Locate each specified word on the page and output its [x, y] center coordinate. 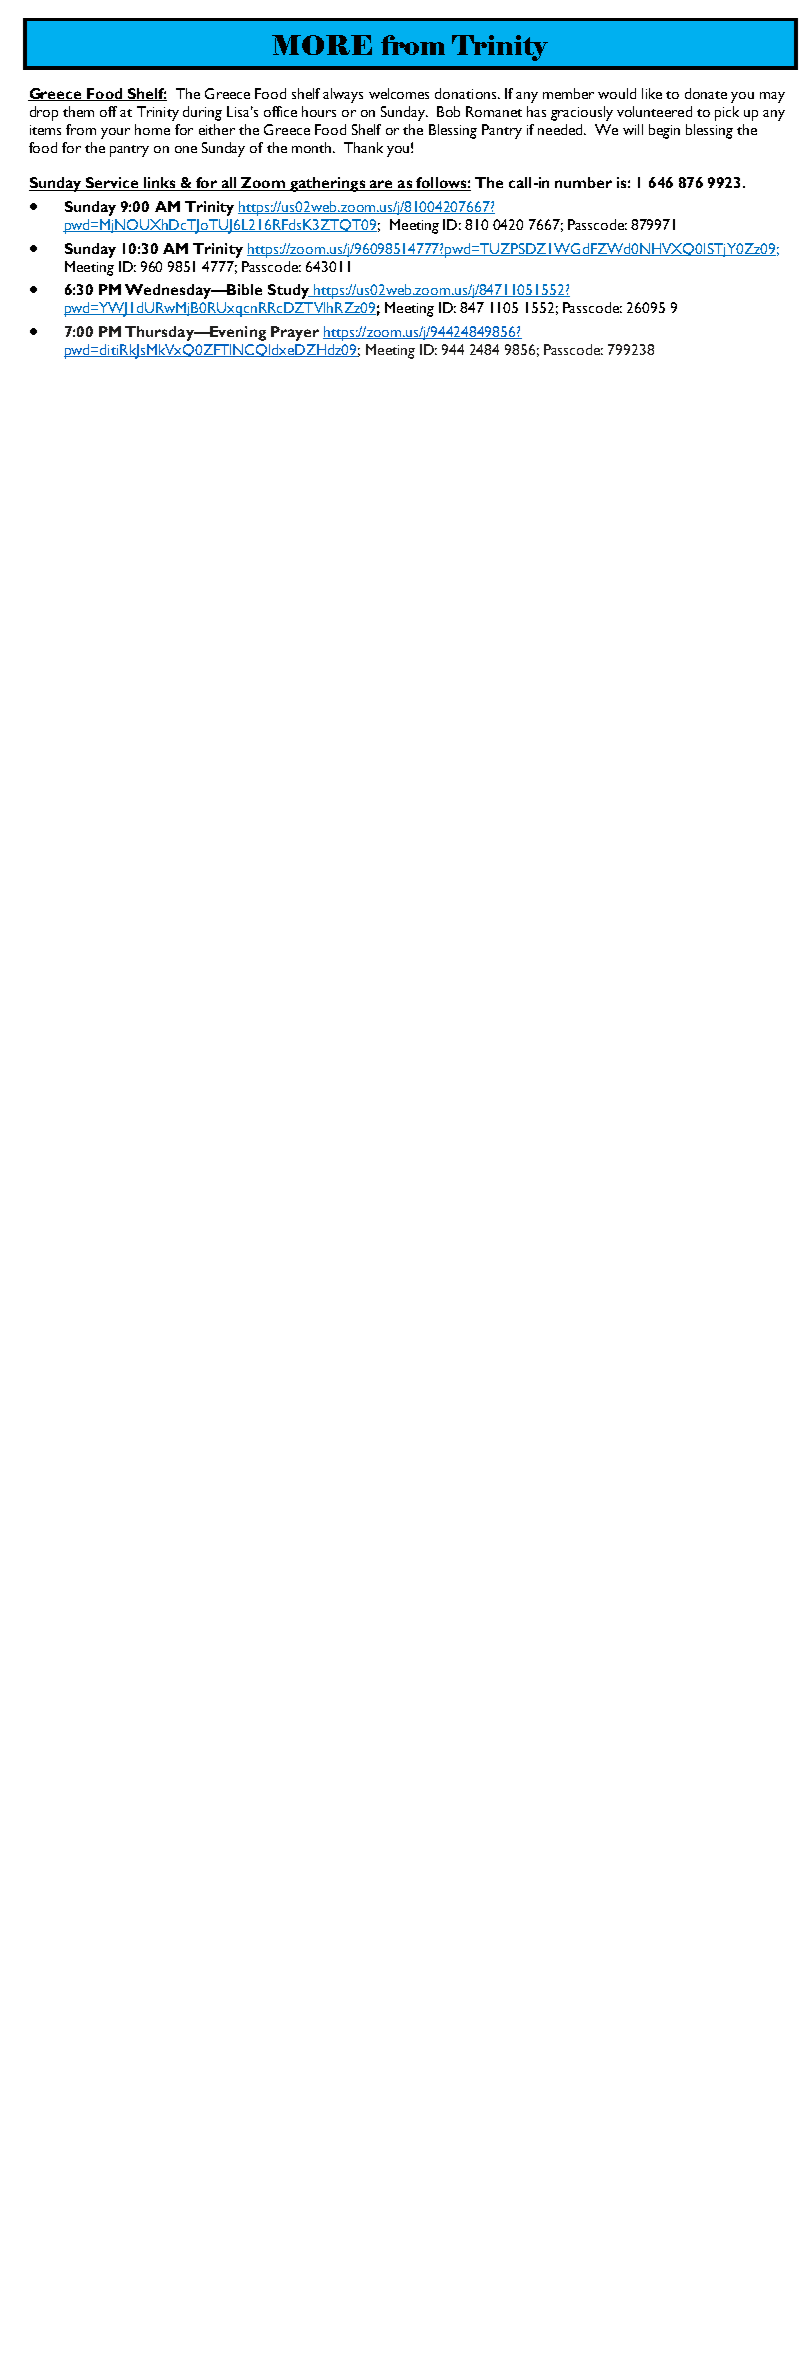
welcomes [399, 93]
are [381, 185]
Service [112, 184]
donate [706, 93]
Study [289, 291]
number [583, 182]
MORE [322, 45]
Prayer [295, 333]
